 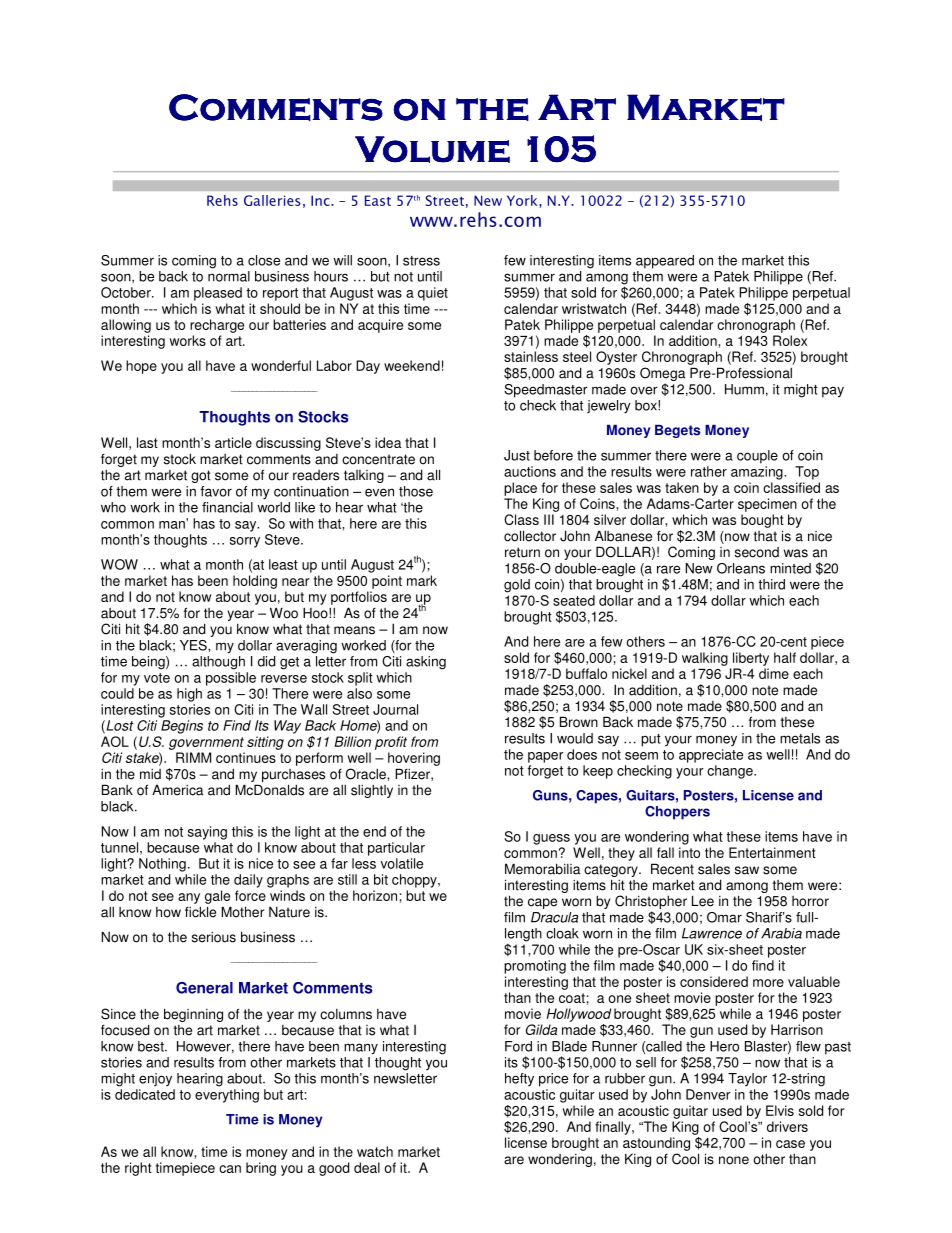 What do you see at coordinates (395, 709) in the image?
I see `Journal` at bounding box center [395, 709].
